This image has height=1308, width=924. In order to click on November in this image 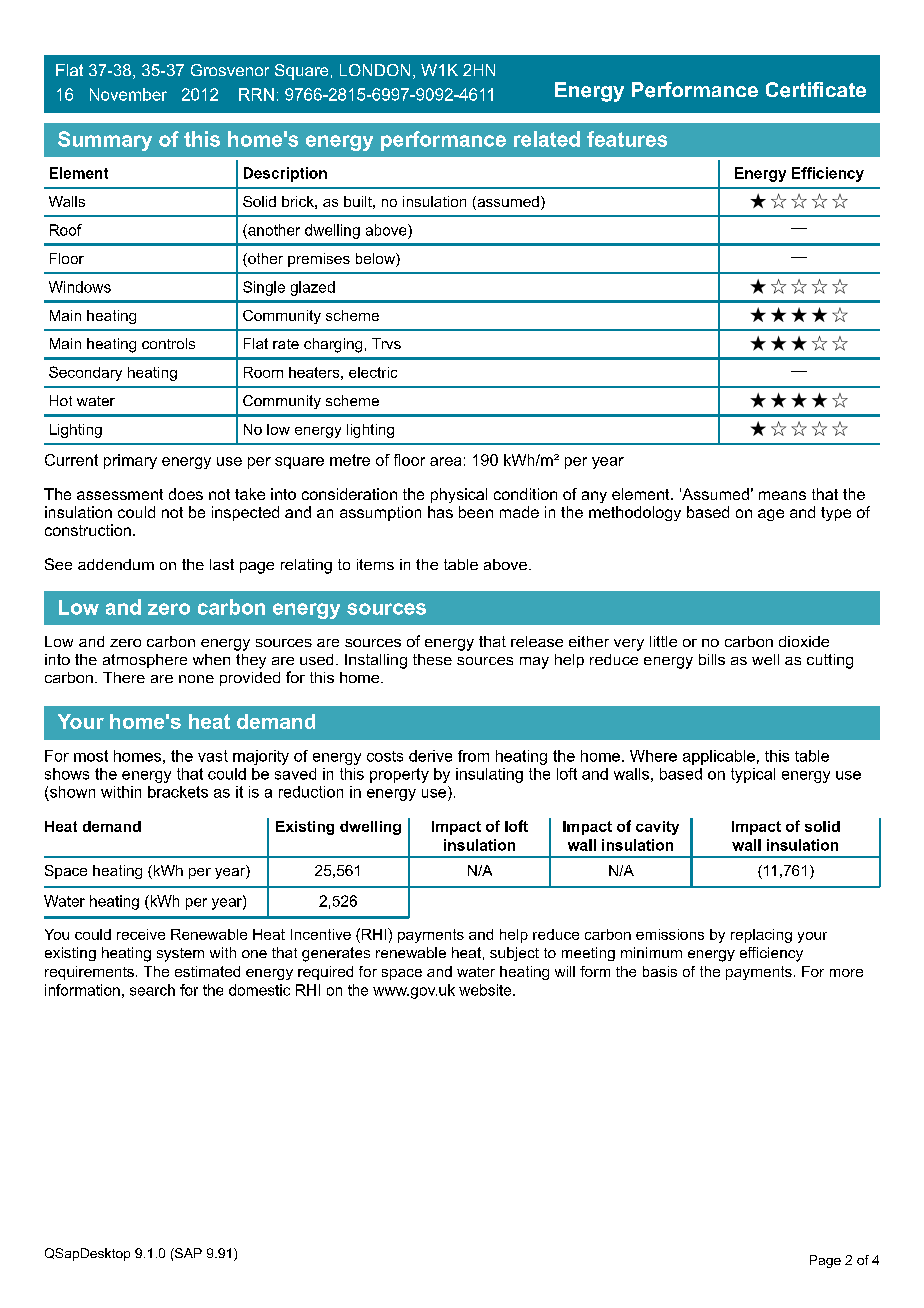, I will do `click(128, 94)`.
